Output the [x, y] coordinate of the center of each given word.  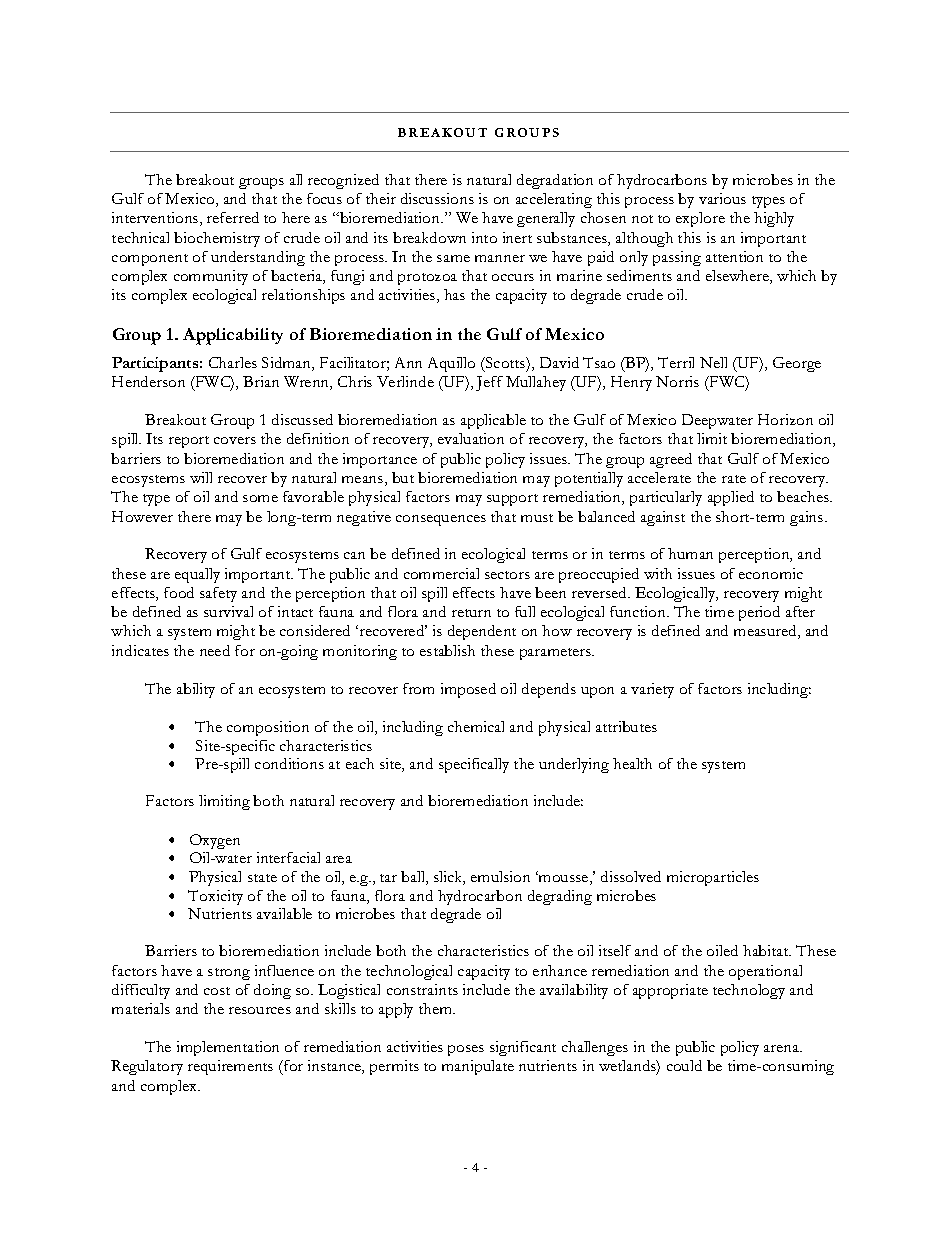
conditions [289, 763]
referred [233, 217]
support [512, 500]
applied [731, 498]
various [722, 198]
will [201, 477]
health [632, 763]
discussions [437, 198]
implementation [228, 1048]
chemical [476, 726]
